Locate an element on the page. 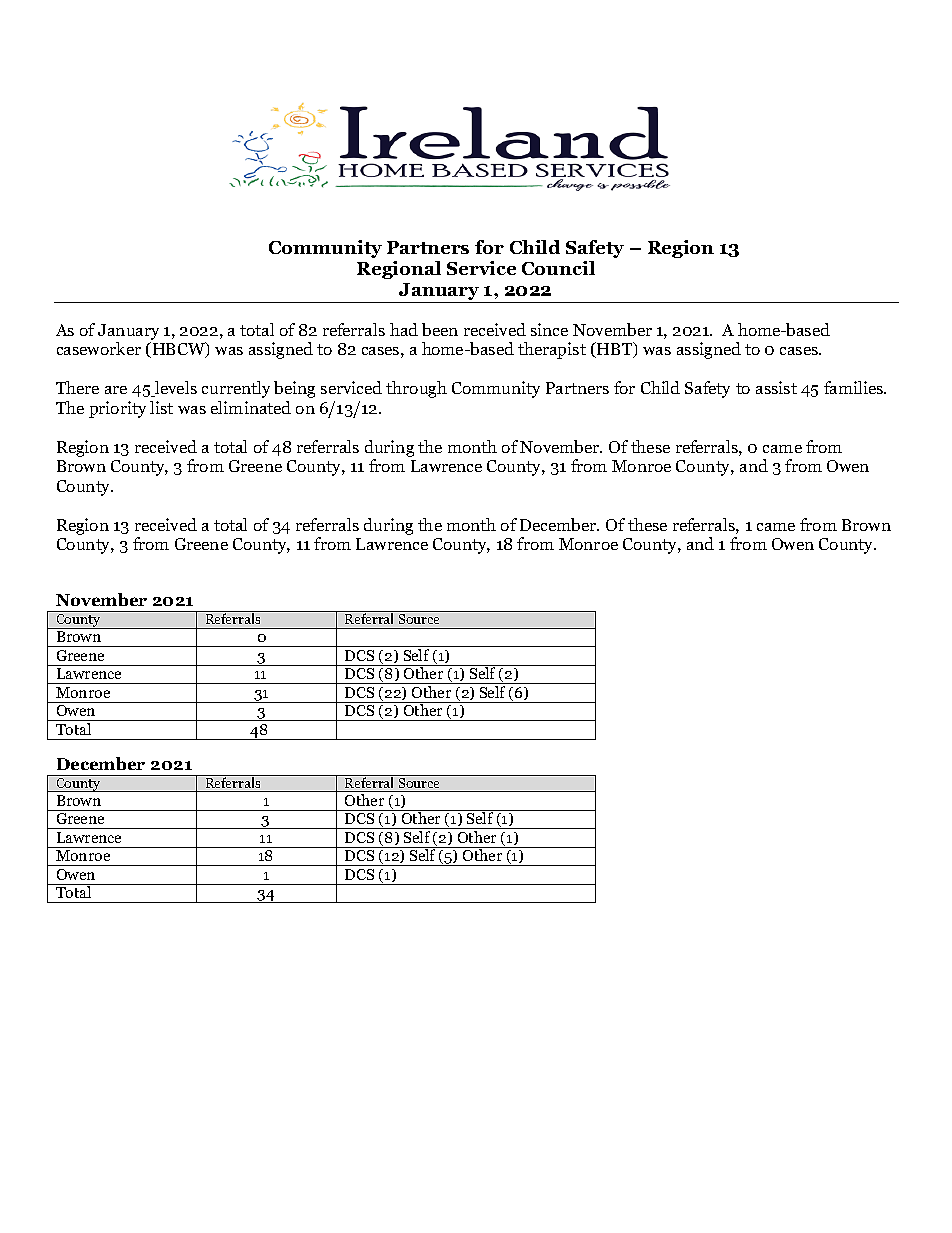 This page has height=1233, width=952. list is located at coordinates (161, 407).
